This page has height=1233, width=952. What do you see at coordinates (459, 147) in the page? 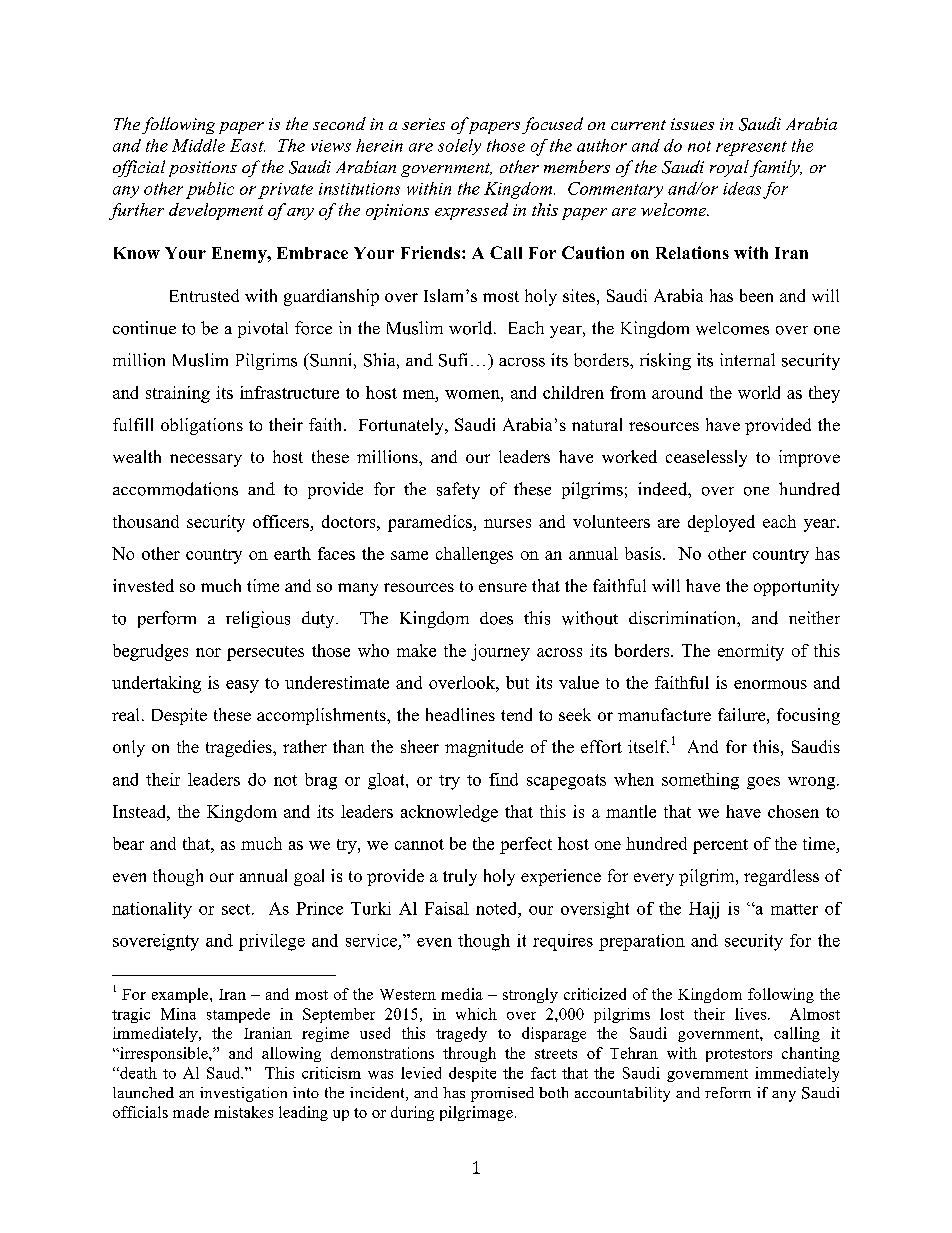
I see `solely` at bounding box center [459, 147].
